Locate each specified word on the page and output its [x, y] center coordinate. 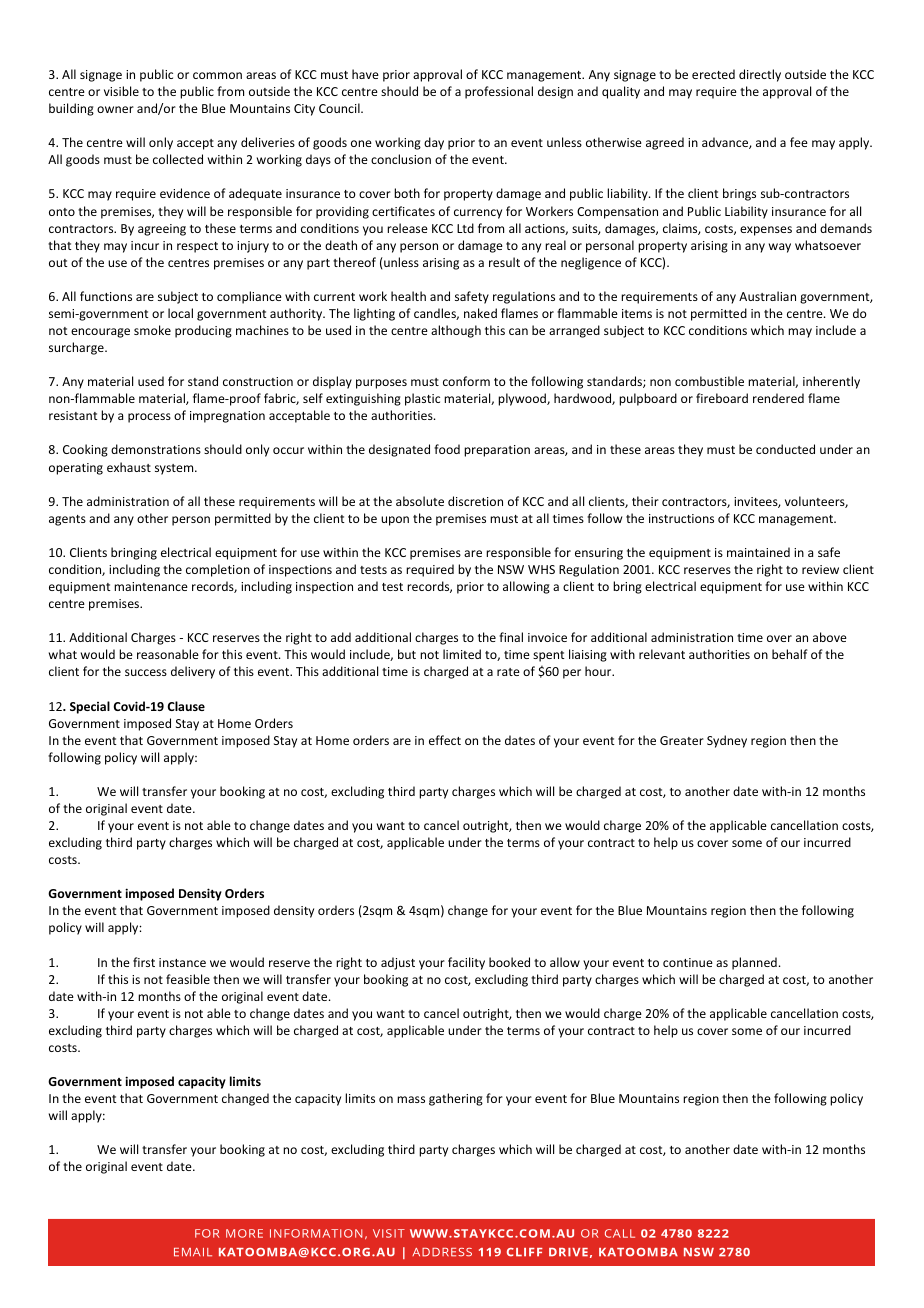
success [146, 672]
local [180, 313]
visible [121, 91]
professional [499, 92]
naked [480, 313]
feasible [188, 979]
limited [462, 654]
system [175, 469]
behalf [790, 654]
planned [754, 963]
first [144, 962]
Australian [767, 296]
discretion [475, 501]
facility [466, 963]
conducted [785, 449]
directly [760, 75]
